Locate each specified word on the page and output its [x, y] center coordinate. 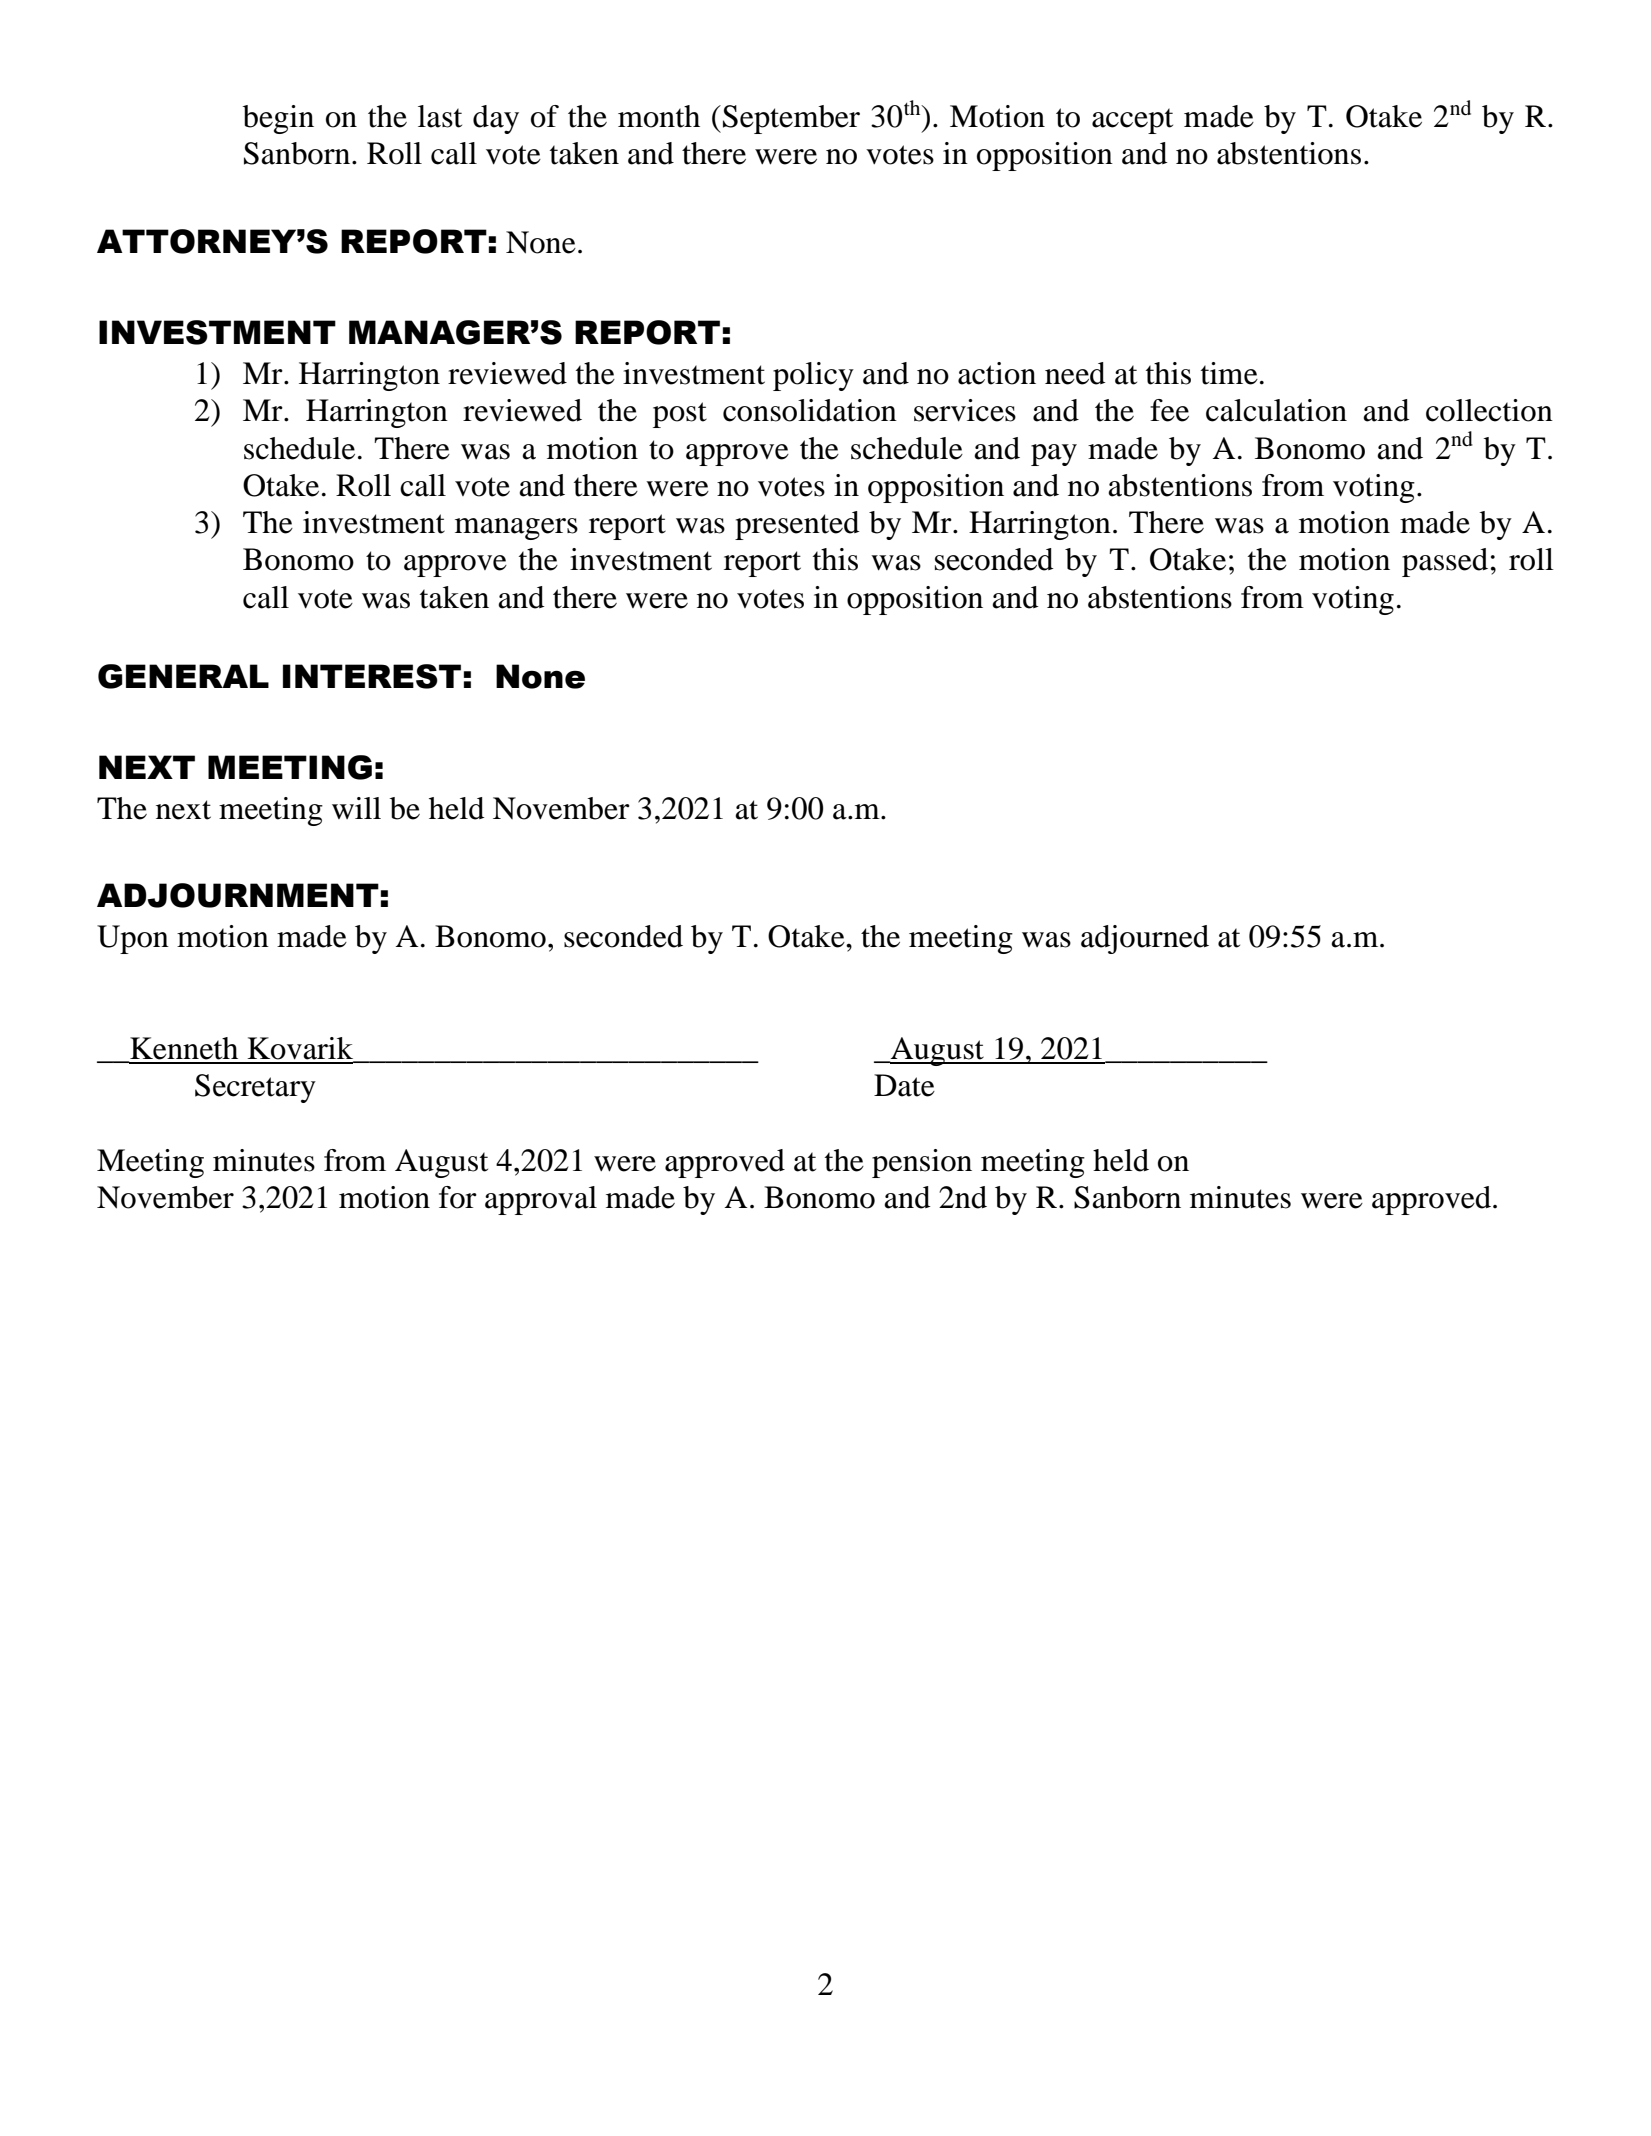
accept [1132, 121]
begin [278, 119]
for [458, 1197]
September [791, 119]
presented [797, 525]
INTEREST [372, 676]
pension [922, 1163]
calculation [1276, 410]
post [680, 415]
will [356, 808]
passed [1445, 562]
